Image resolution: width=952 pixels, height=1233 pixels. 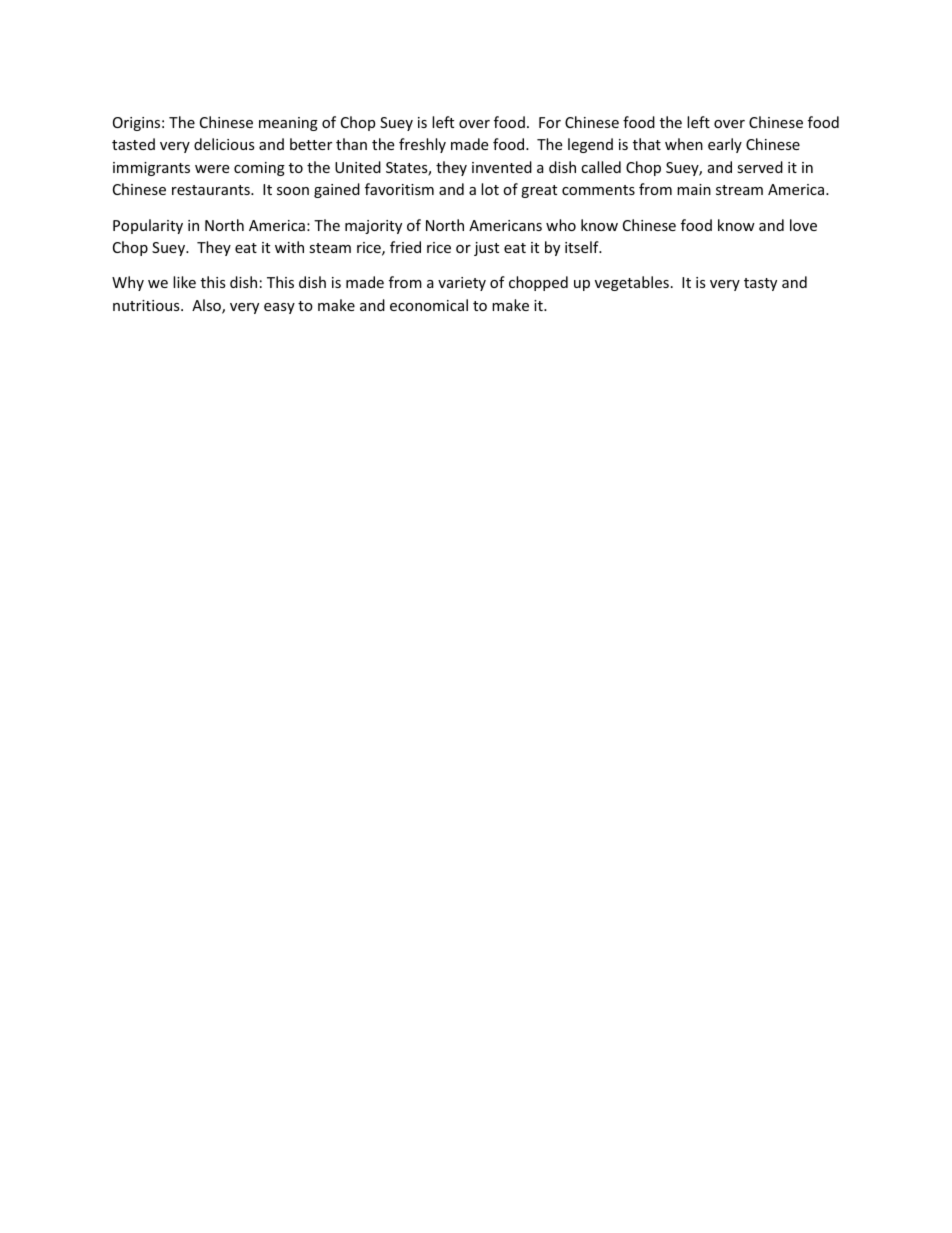 What do you see at coordinates (207, 306) in the image?
I see `Also` at bounding box center [207, 306].
